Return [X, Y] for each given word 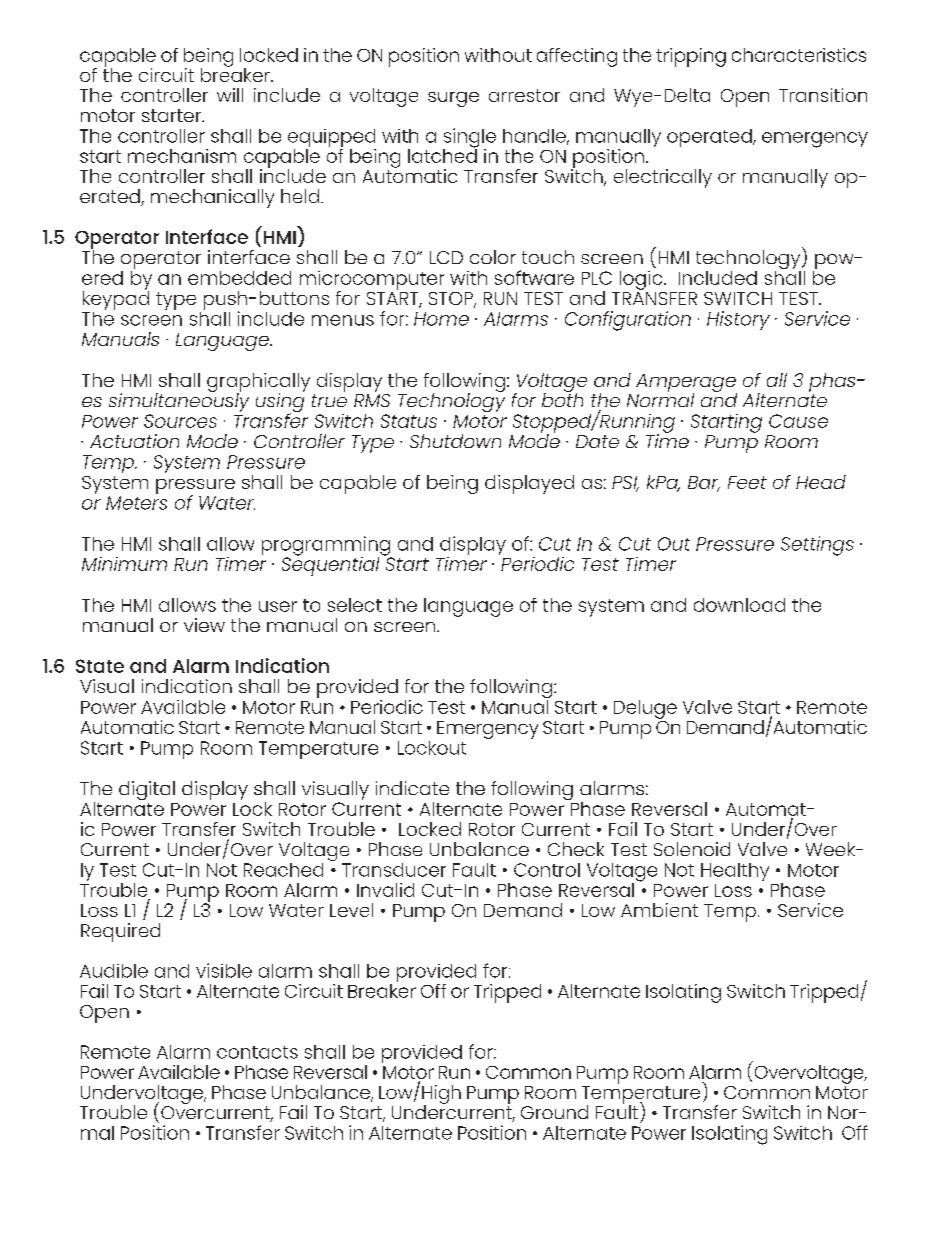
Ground [554, 1112]
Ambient [659, 910]
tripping [691, 57]
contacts [257, 1052]
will [230, 95]
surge [453, 99]
